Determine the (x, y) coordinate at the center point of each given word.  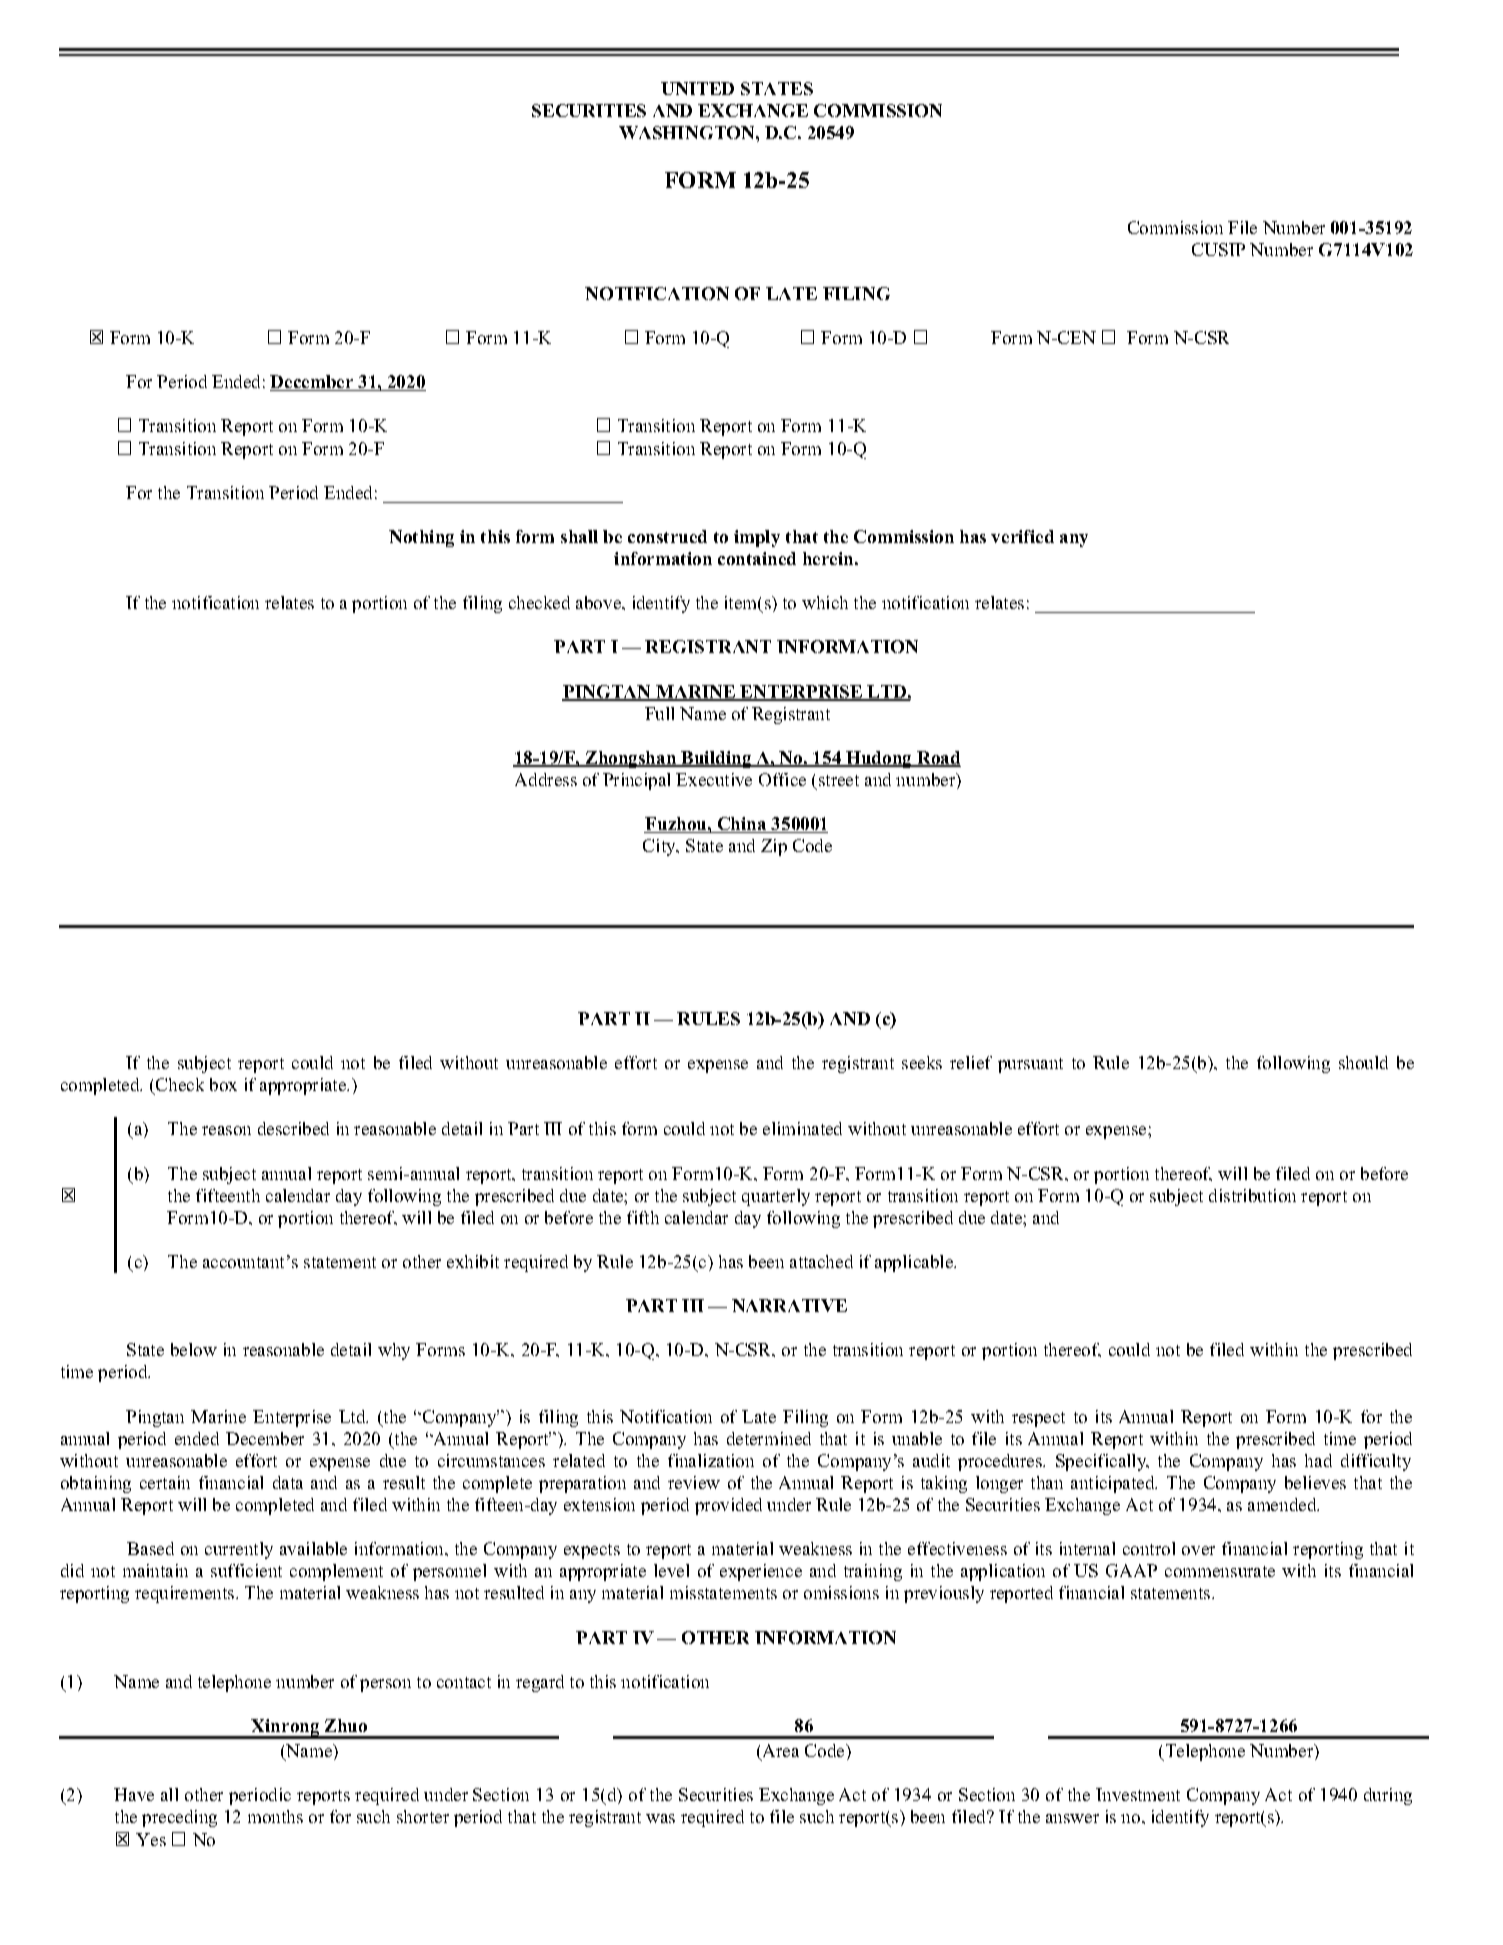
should (1363, 1062)
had (1318, 1460)
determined (769, 1438)
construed (667, 536)
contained (757, 558)
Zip (774, 847)
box (223, 1084)
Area (779, 1752)
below (194, 1349)
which (825, 602)
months (275, 1816)
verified (1022, 536)
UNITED (697, 88)
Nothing (421, 538)
